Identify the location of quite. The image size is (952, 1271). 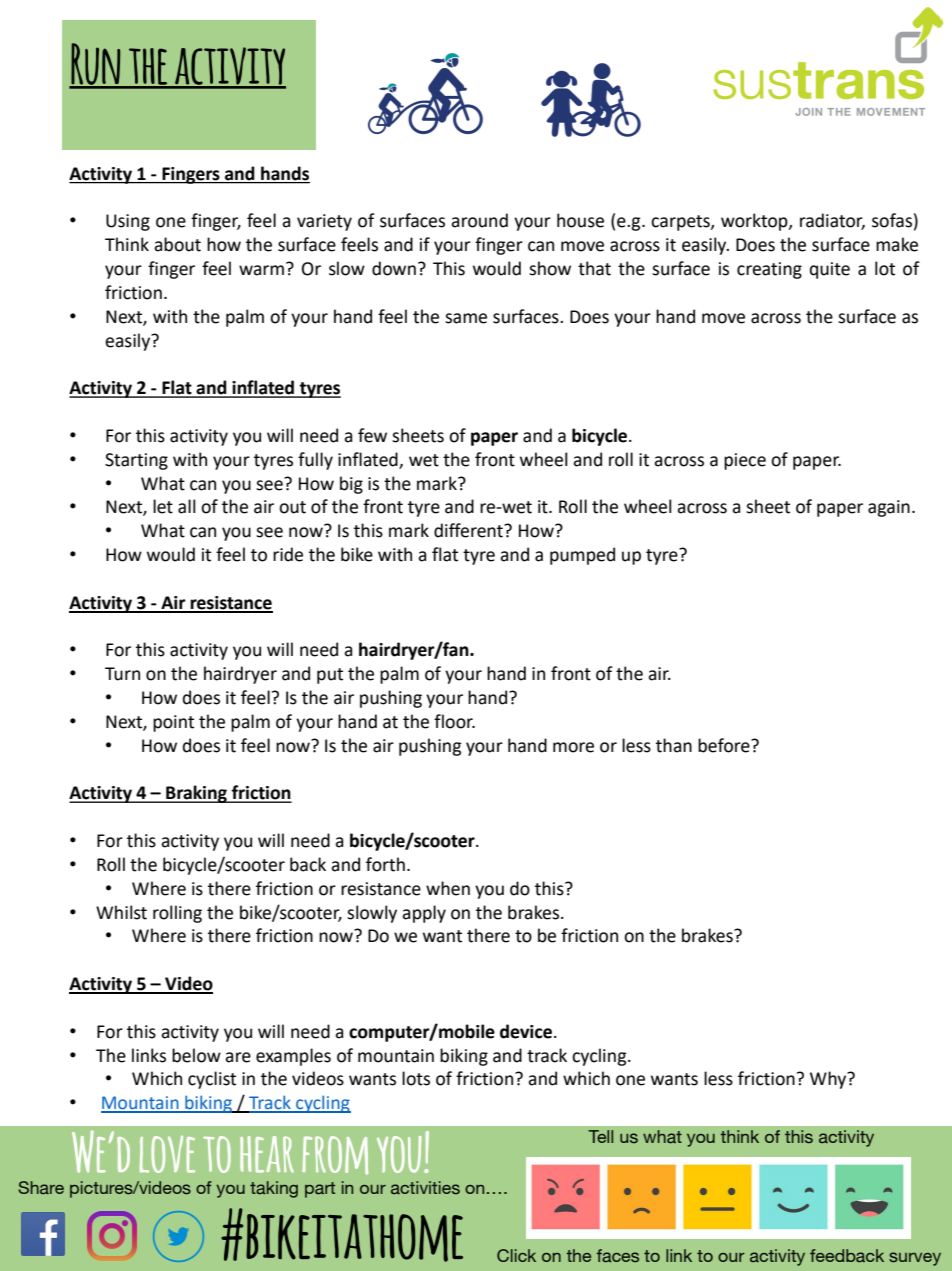
(830, 270).
